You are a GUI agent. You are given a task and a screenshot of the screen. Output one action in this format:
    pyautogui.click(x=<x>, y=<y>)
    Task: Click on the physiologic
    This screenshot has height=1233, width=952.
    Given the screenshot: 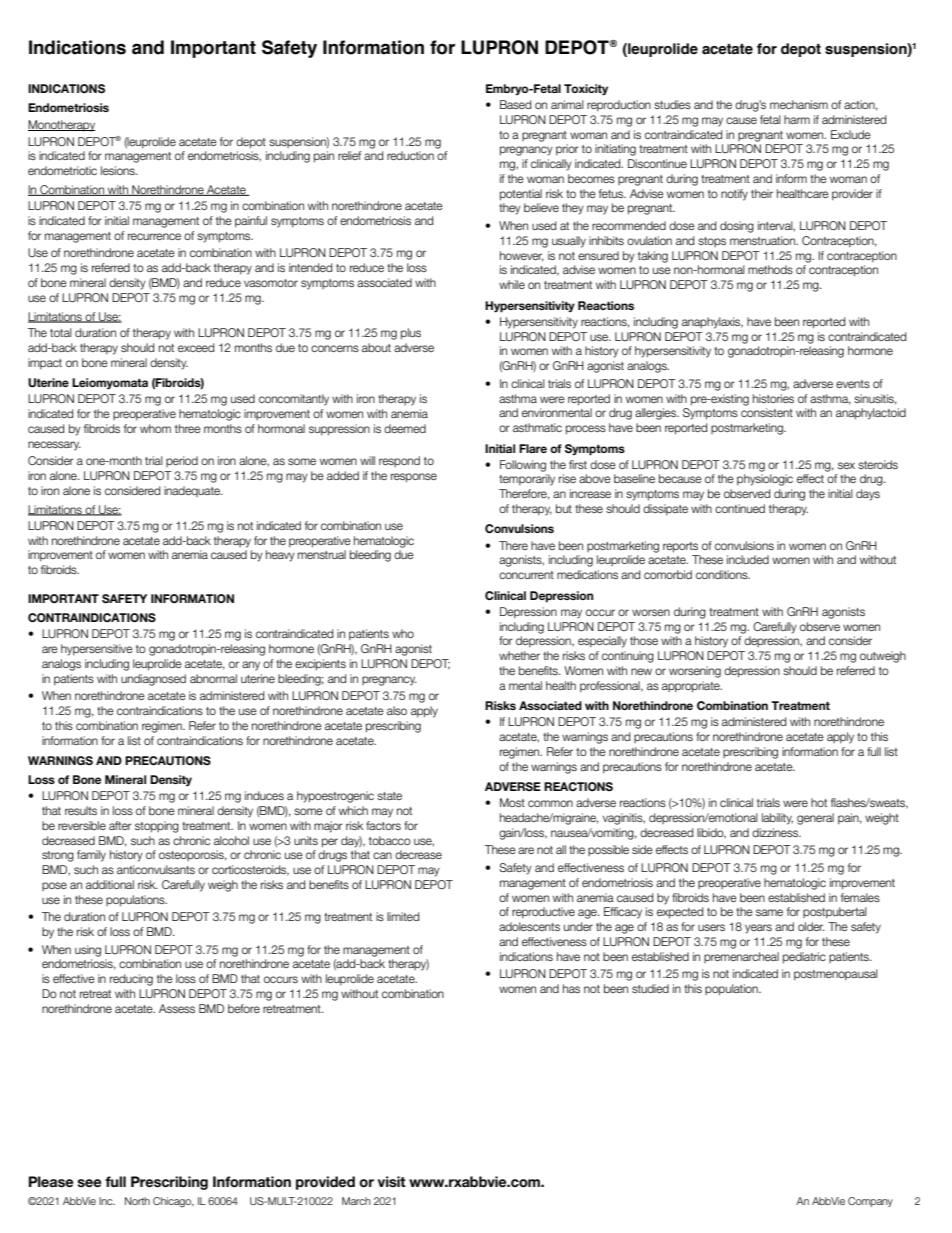 What is the action you would take?
    pyautogui.click(x=765, y=480)
